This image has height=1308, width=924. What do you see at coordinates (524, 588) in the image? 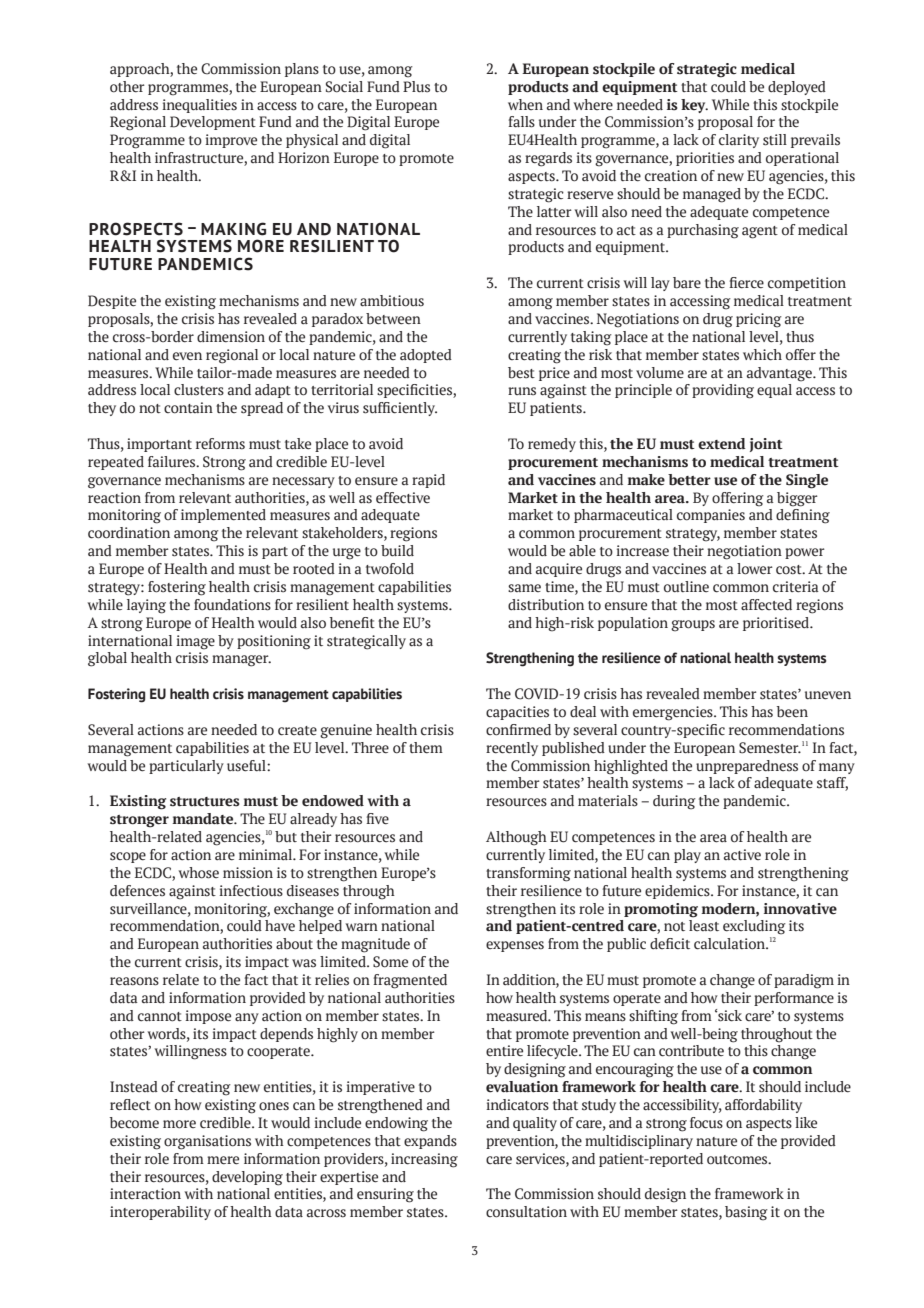
I see `same` at bounding box center [524, 588].
